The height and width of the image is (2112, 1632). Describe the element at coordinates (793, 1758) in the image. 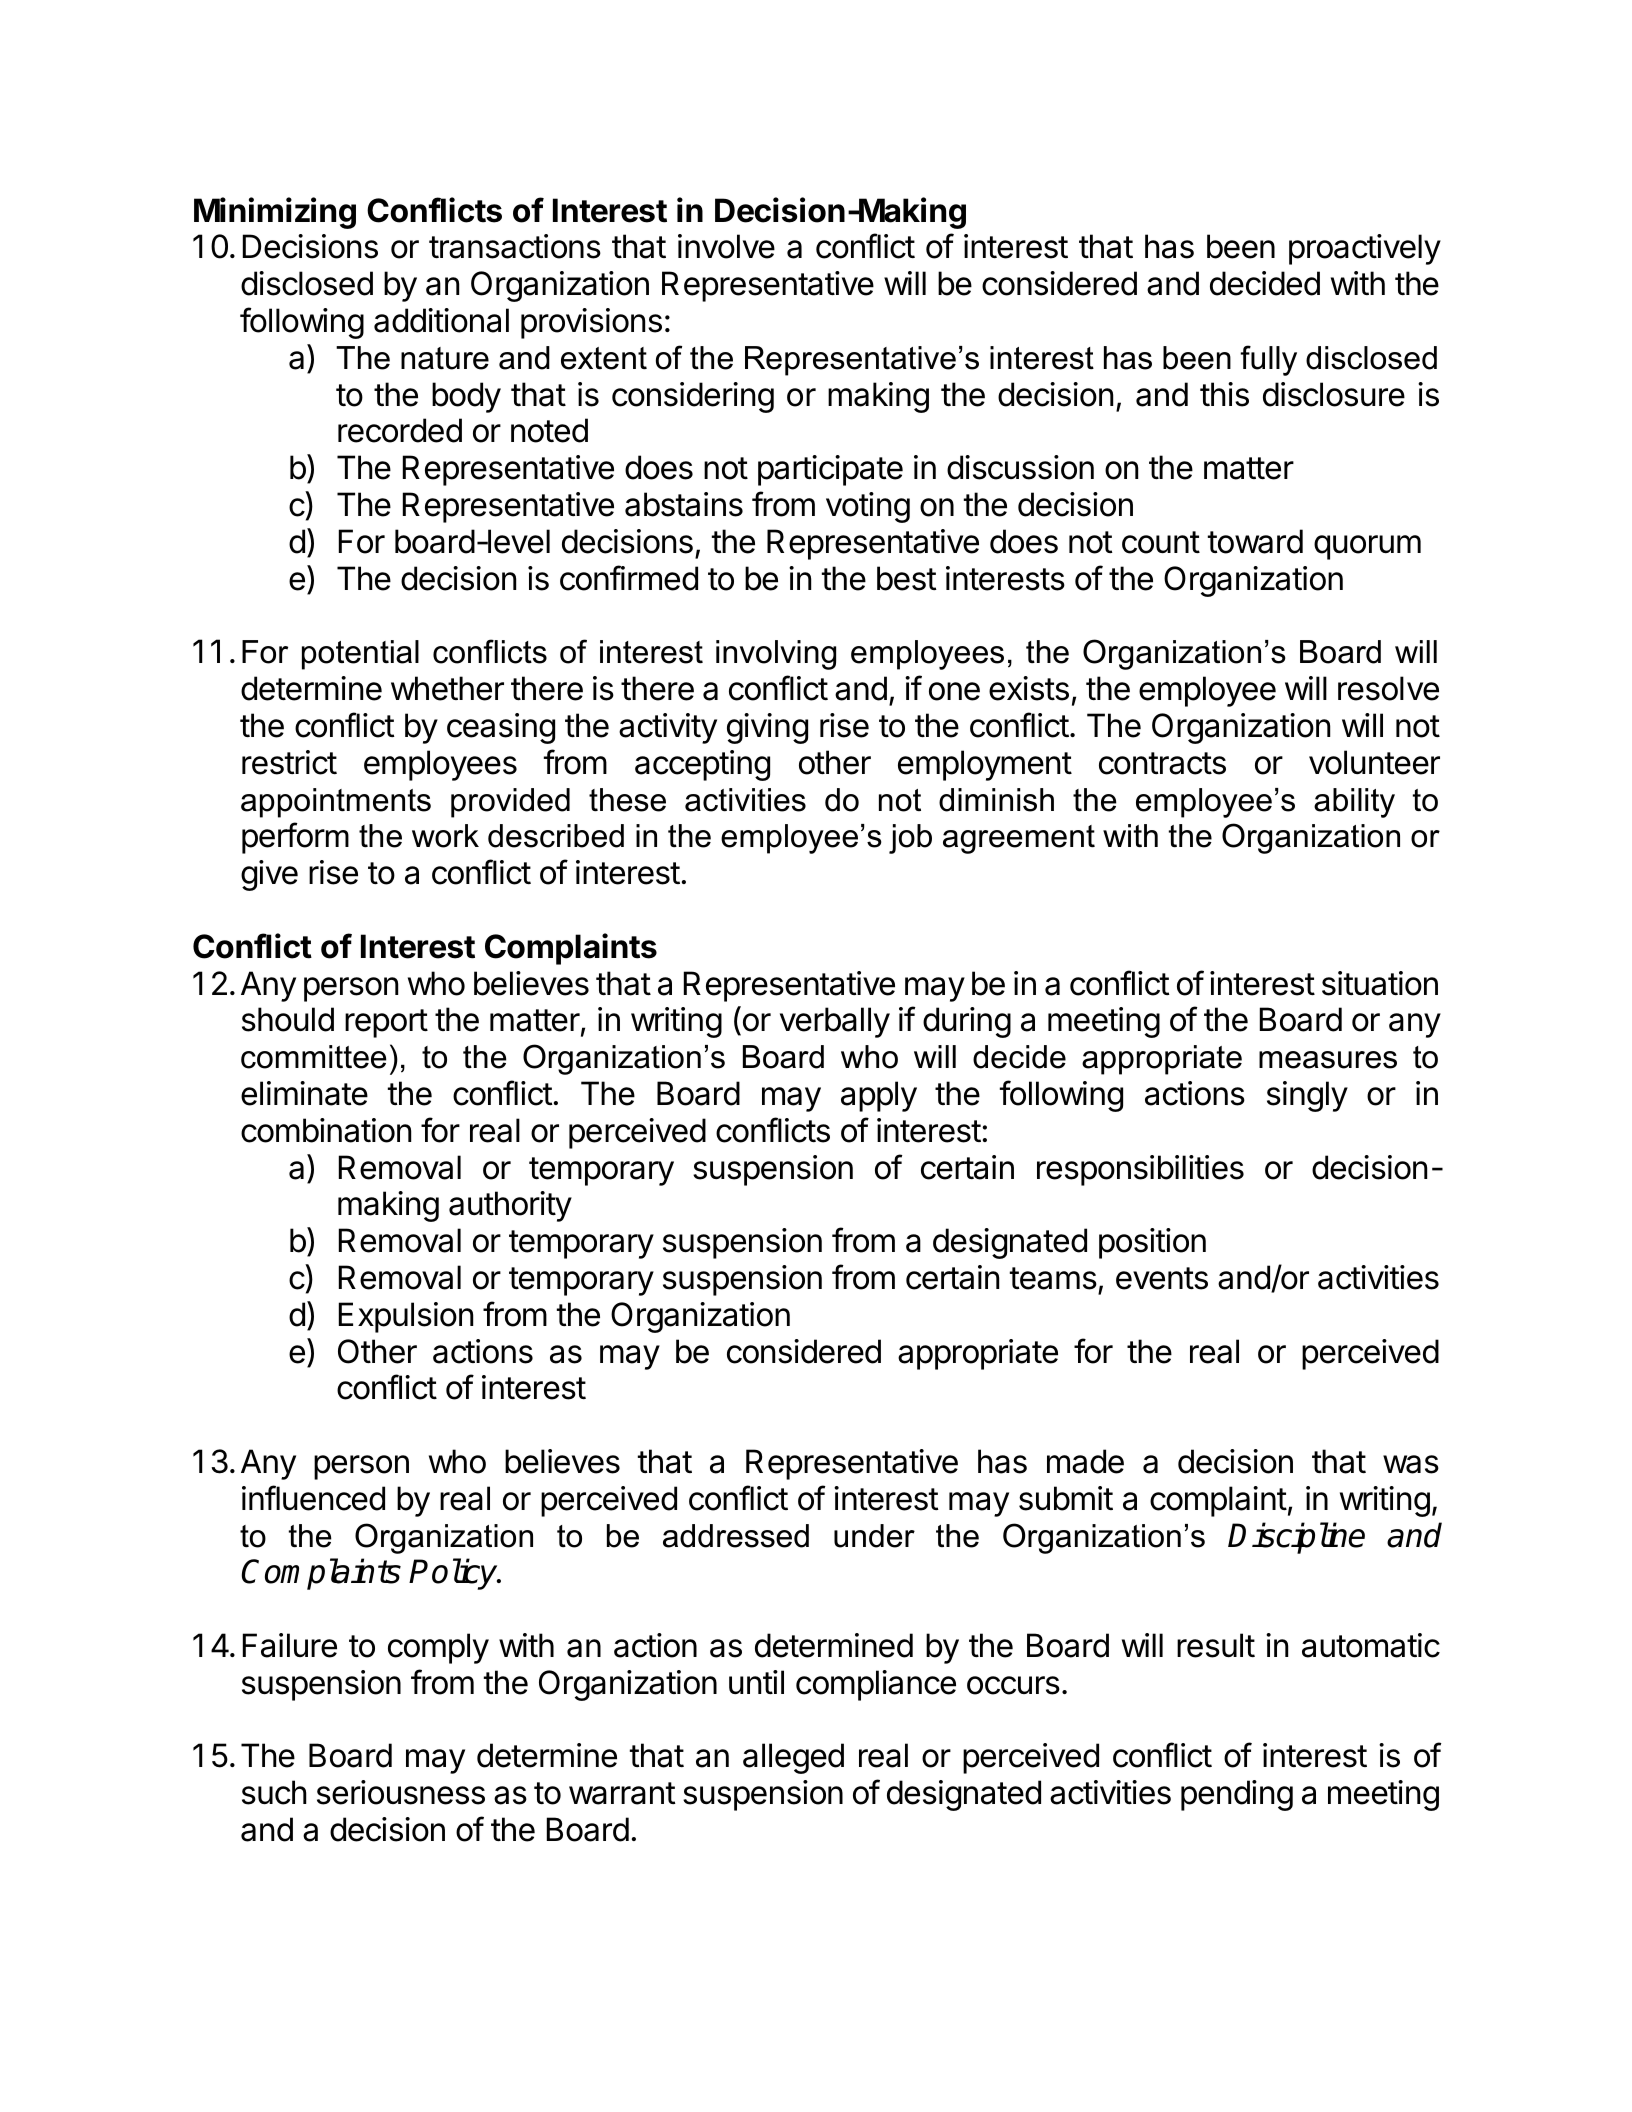

I see `alleged` at that location.
